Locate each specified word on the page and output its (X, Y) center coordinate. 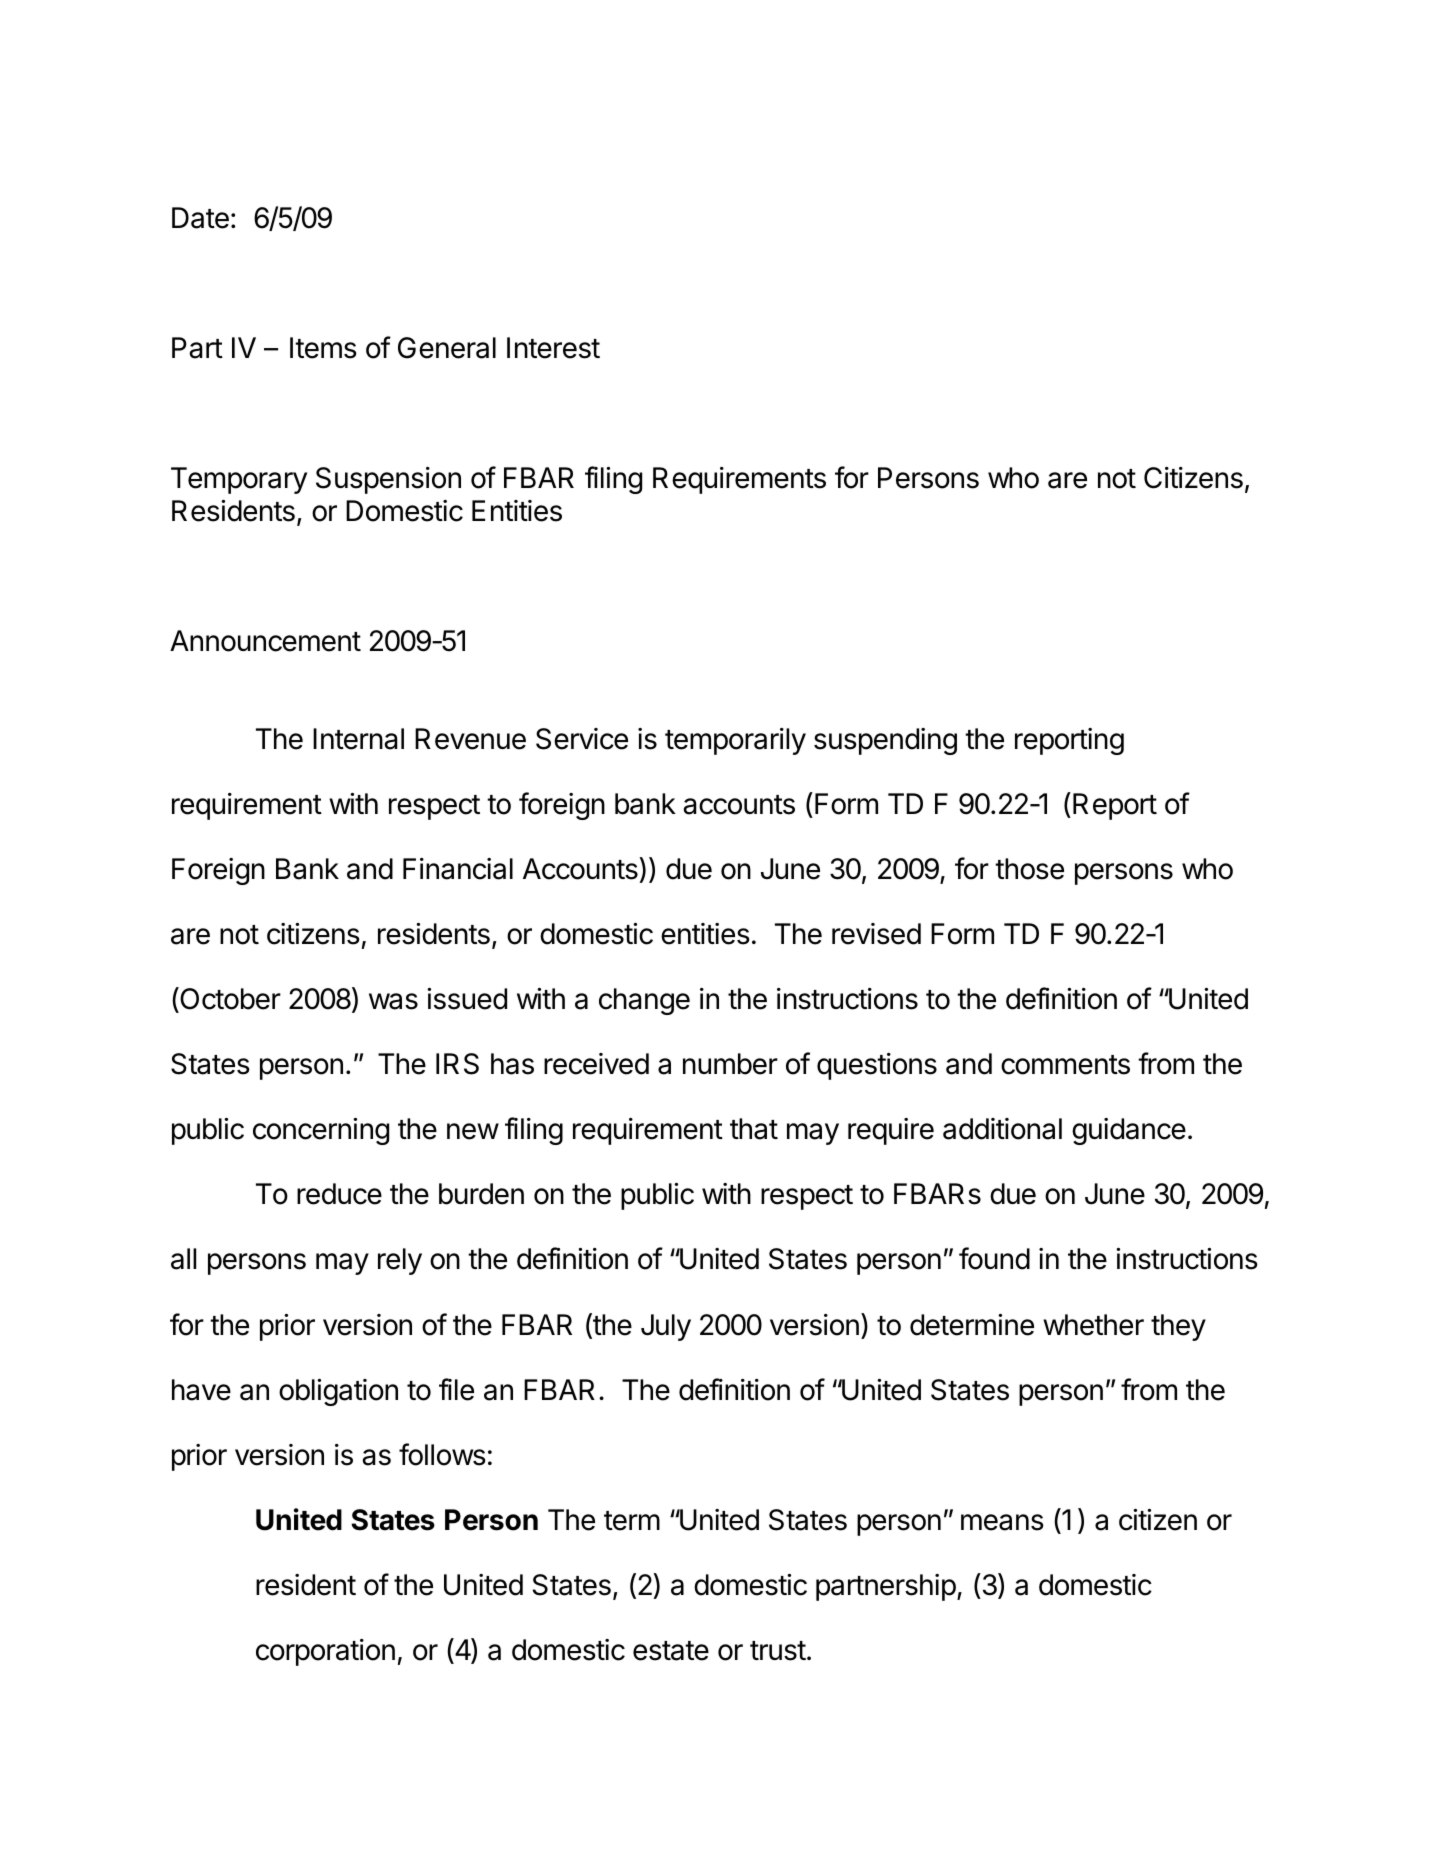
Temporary (239, 480)
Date (200, 218)
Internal (358, 739)
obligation (338, 1392)
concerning (321, 1131)
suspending (885, 741)
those (1029, 869)
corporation (325, 1652)
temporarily (735, 741)
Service (582, 739)
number (730, 1064)
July (666, 1327)
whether (1093, 1325)
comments (1065, 1065)
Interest (553, 348)
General (447, 348)
